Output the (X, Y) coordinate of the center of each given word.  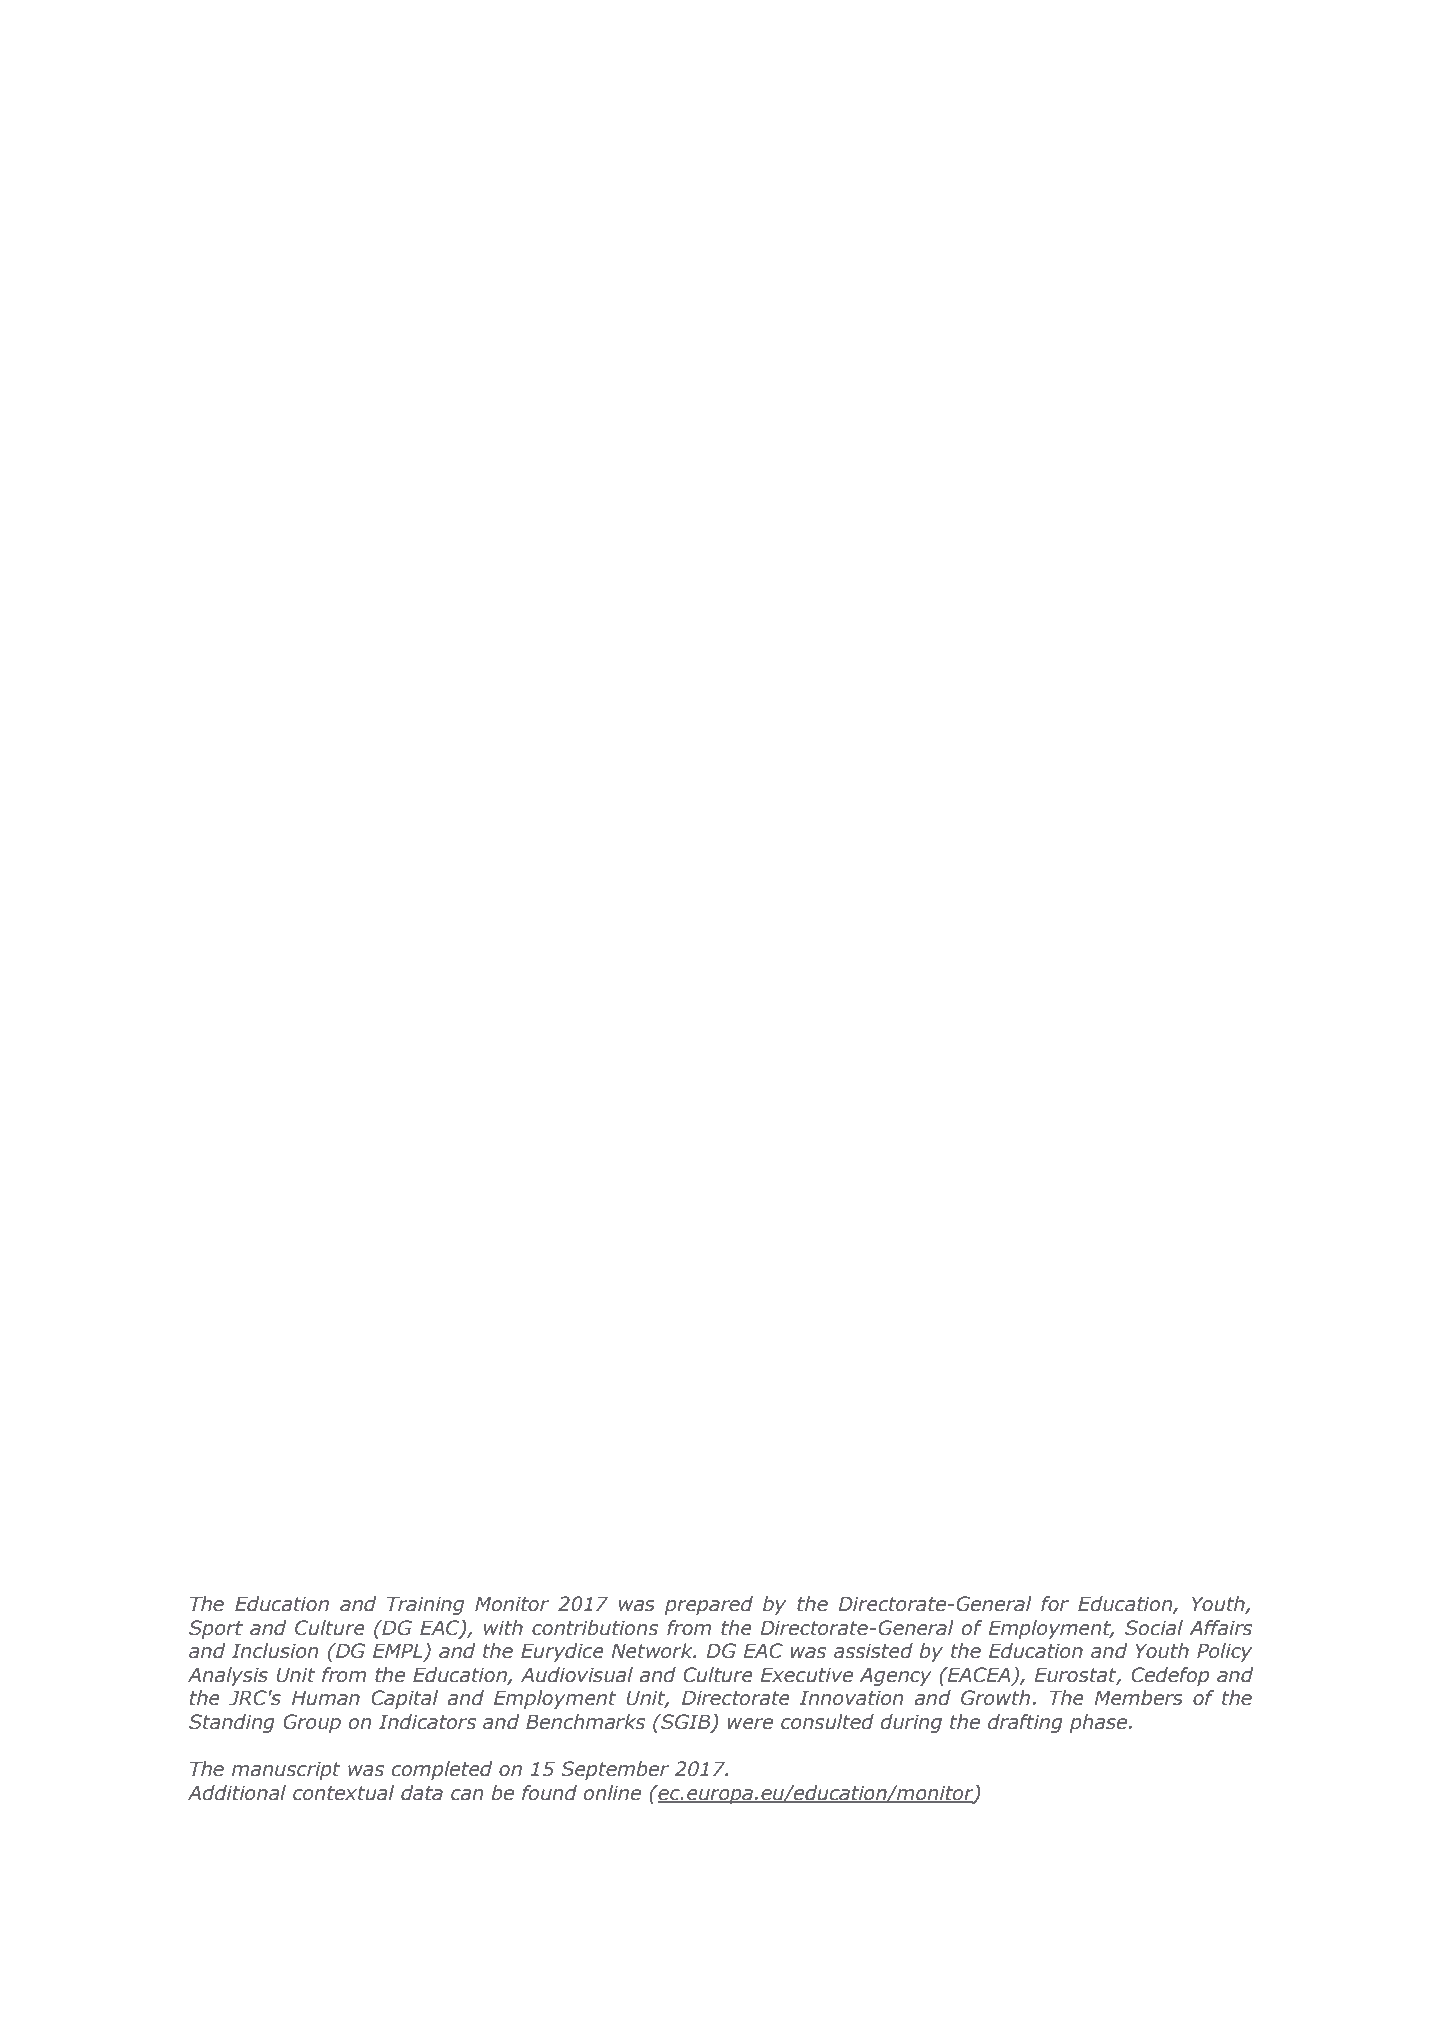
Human (326, 1698)
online (612, 1793)
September (615, 1770)
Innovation (851, 1698)
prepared (708, 1605)
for (1055, 1604)
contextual (343, 1793)
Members (1138, 1698)
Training (425, 1605)
